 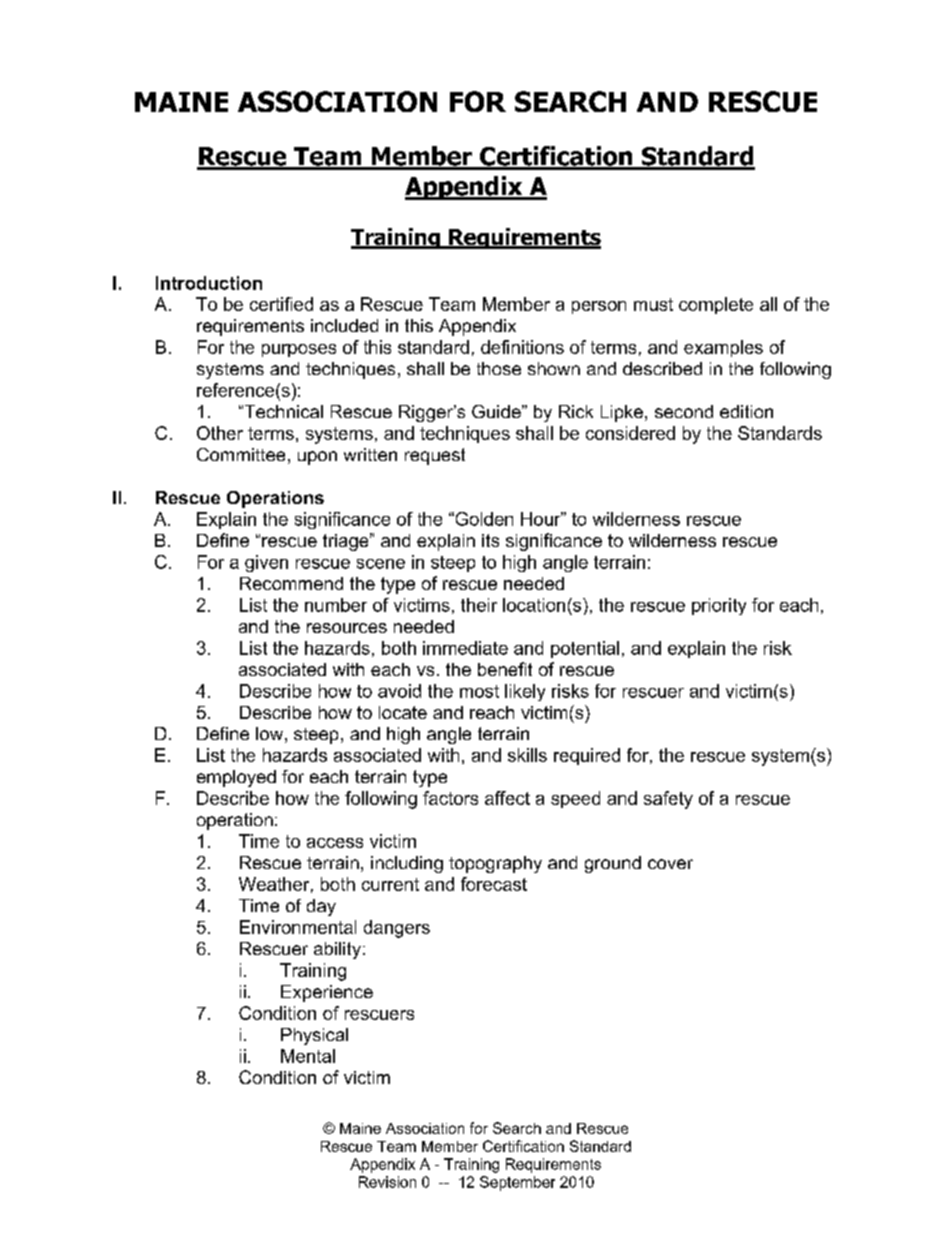 What do you see at coordinates (494, 884) in the screenshot?
I see `forecast` at bounding box center [494, 884].
